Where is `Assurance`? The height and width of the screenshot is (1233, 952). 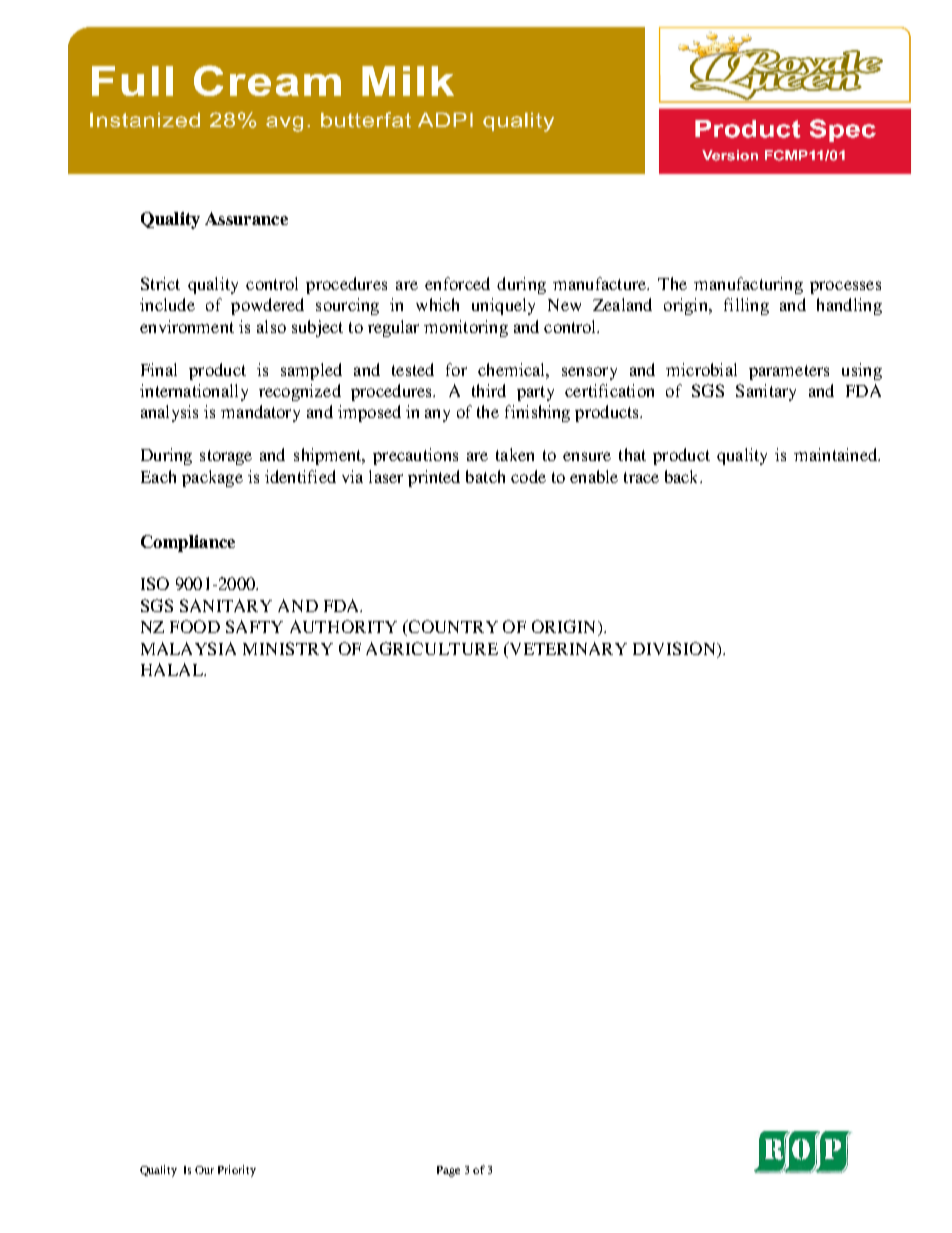 Assurance is located at coordinates (246, 218).
